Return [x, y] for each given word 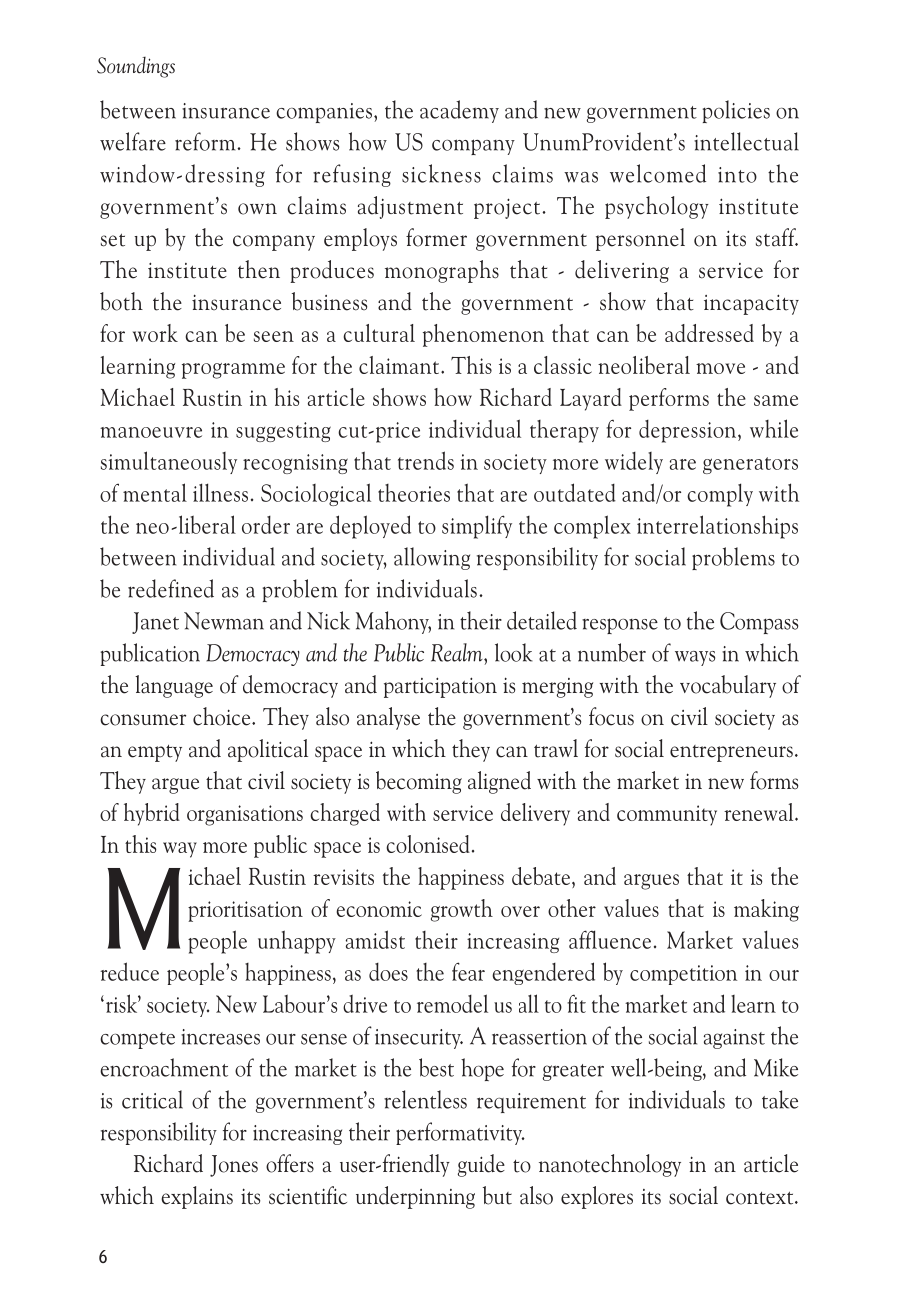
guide [481, 1165]
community [667, 815]
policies [736, 111]
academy [459, 111]
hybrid [152, 814]
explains [197, 1197]
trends [426, 460]
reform [206, 141]
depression [689, 431]
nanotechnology [610, 1165]
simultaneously [169, 462]
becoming [419, 782]
